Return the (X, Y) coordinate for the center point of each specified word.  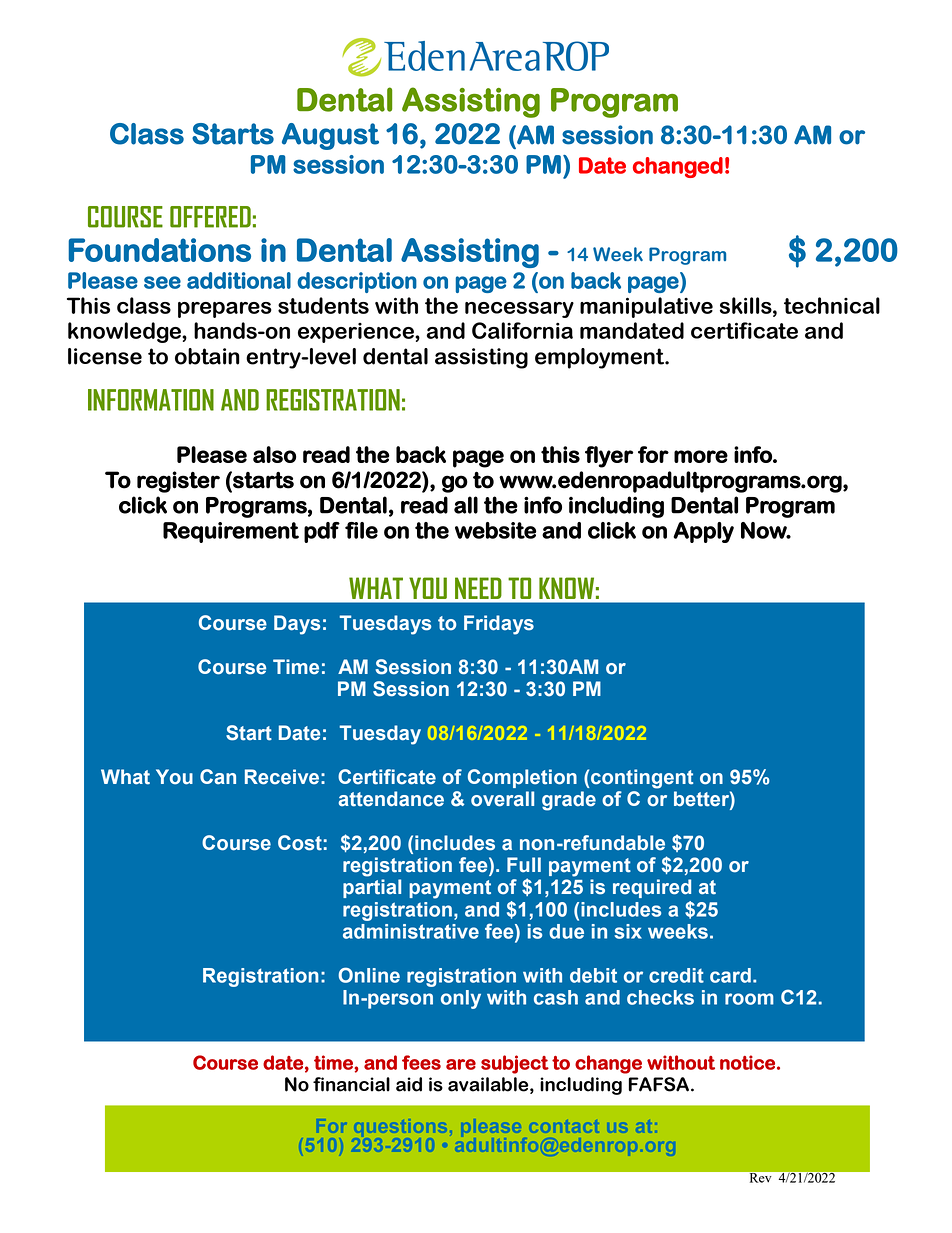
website (495, 530)
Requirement (231, 532)
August (330, 136)
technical (832, 305)
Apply (703, 532)
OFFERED (210, 217)
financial (351, 1084)
